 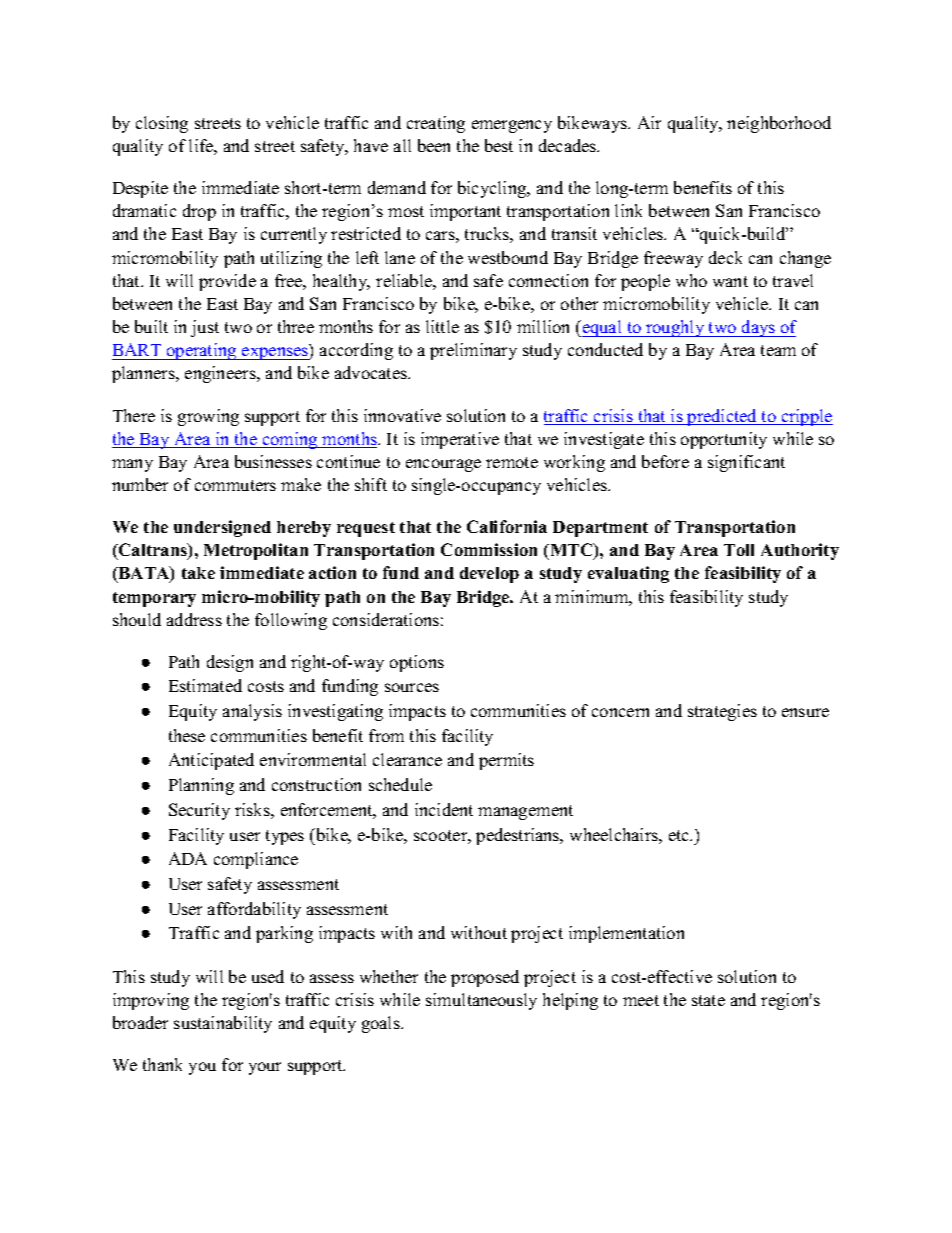 What do you see at coordinates (198, 573) in the image?
I see `take` at bounding box center [198, 573].
